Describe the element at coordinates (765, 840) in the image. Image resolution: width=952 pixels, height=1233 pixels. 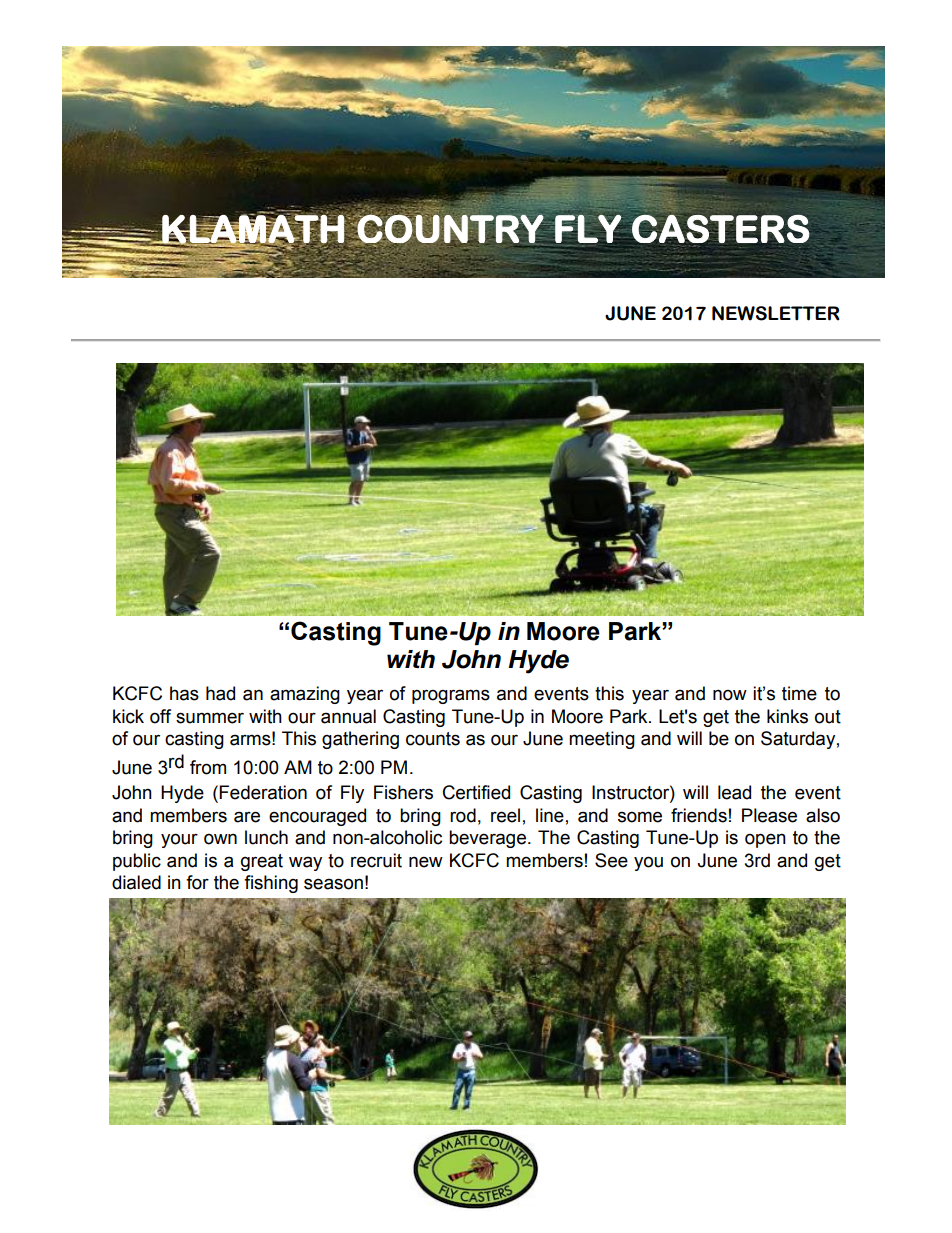
I see `open` at that location.
